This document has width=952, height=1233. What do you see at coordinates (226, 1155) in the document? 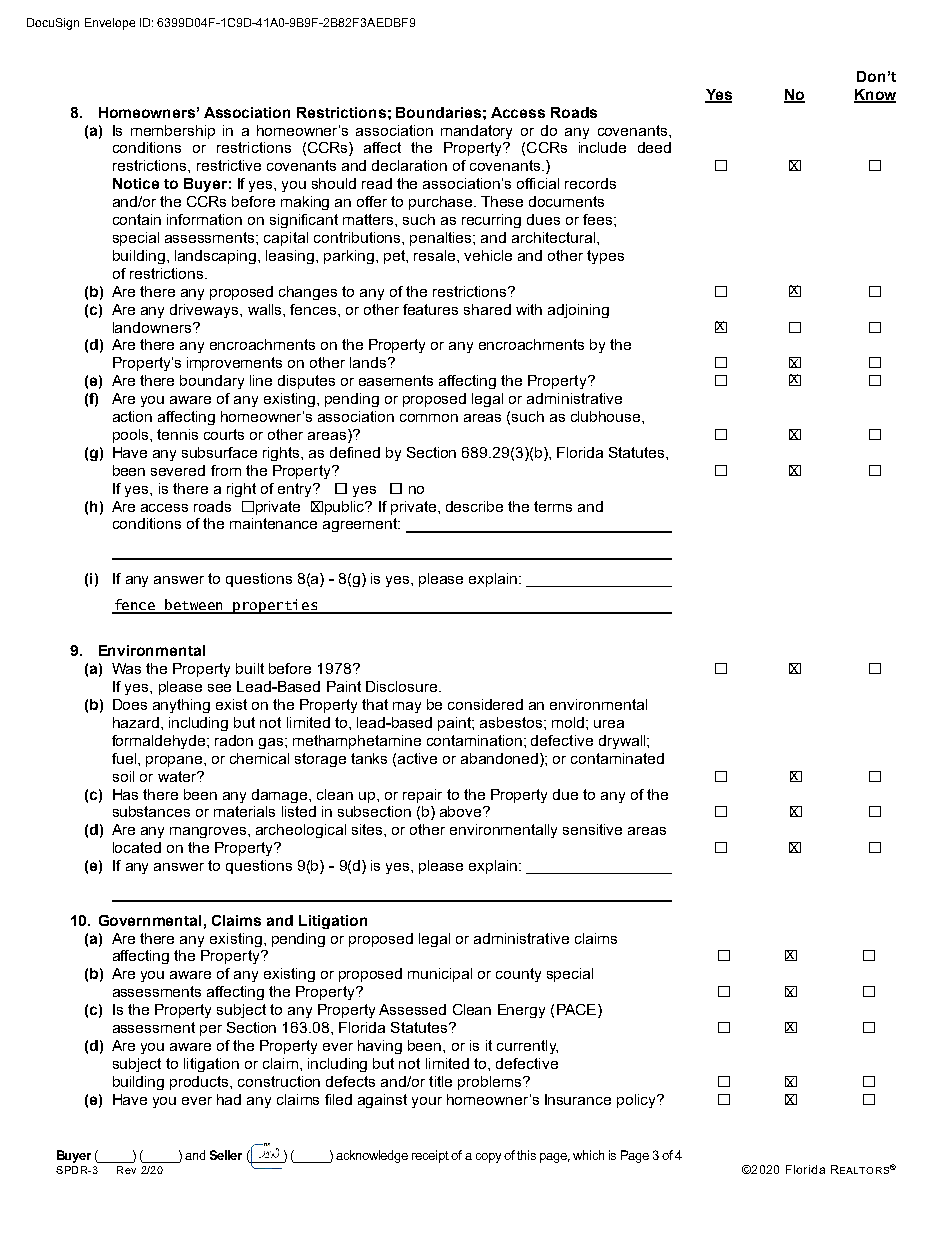
I see `Seller` at bounding box center [226, 1155].
